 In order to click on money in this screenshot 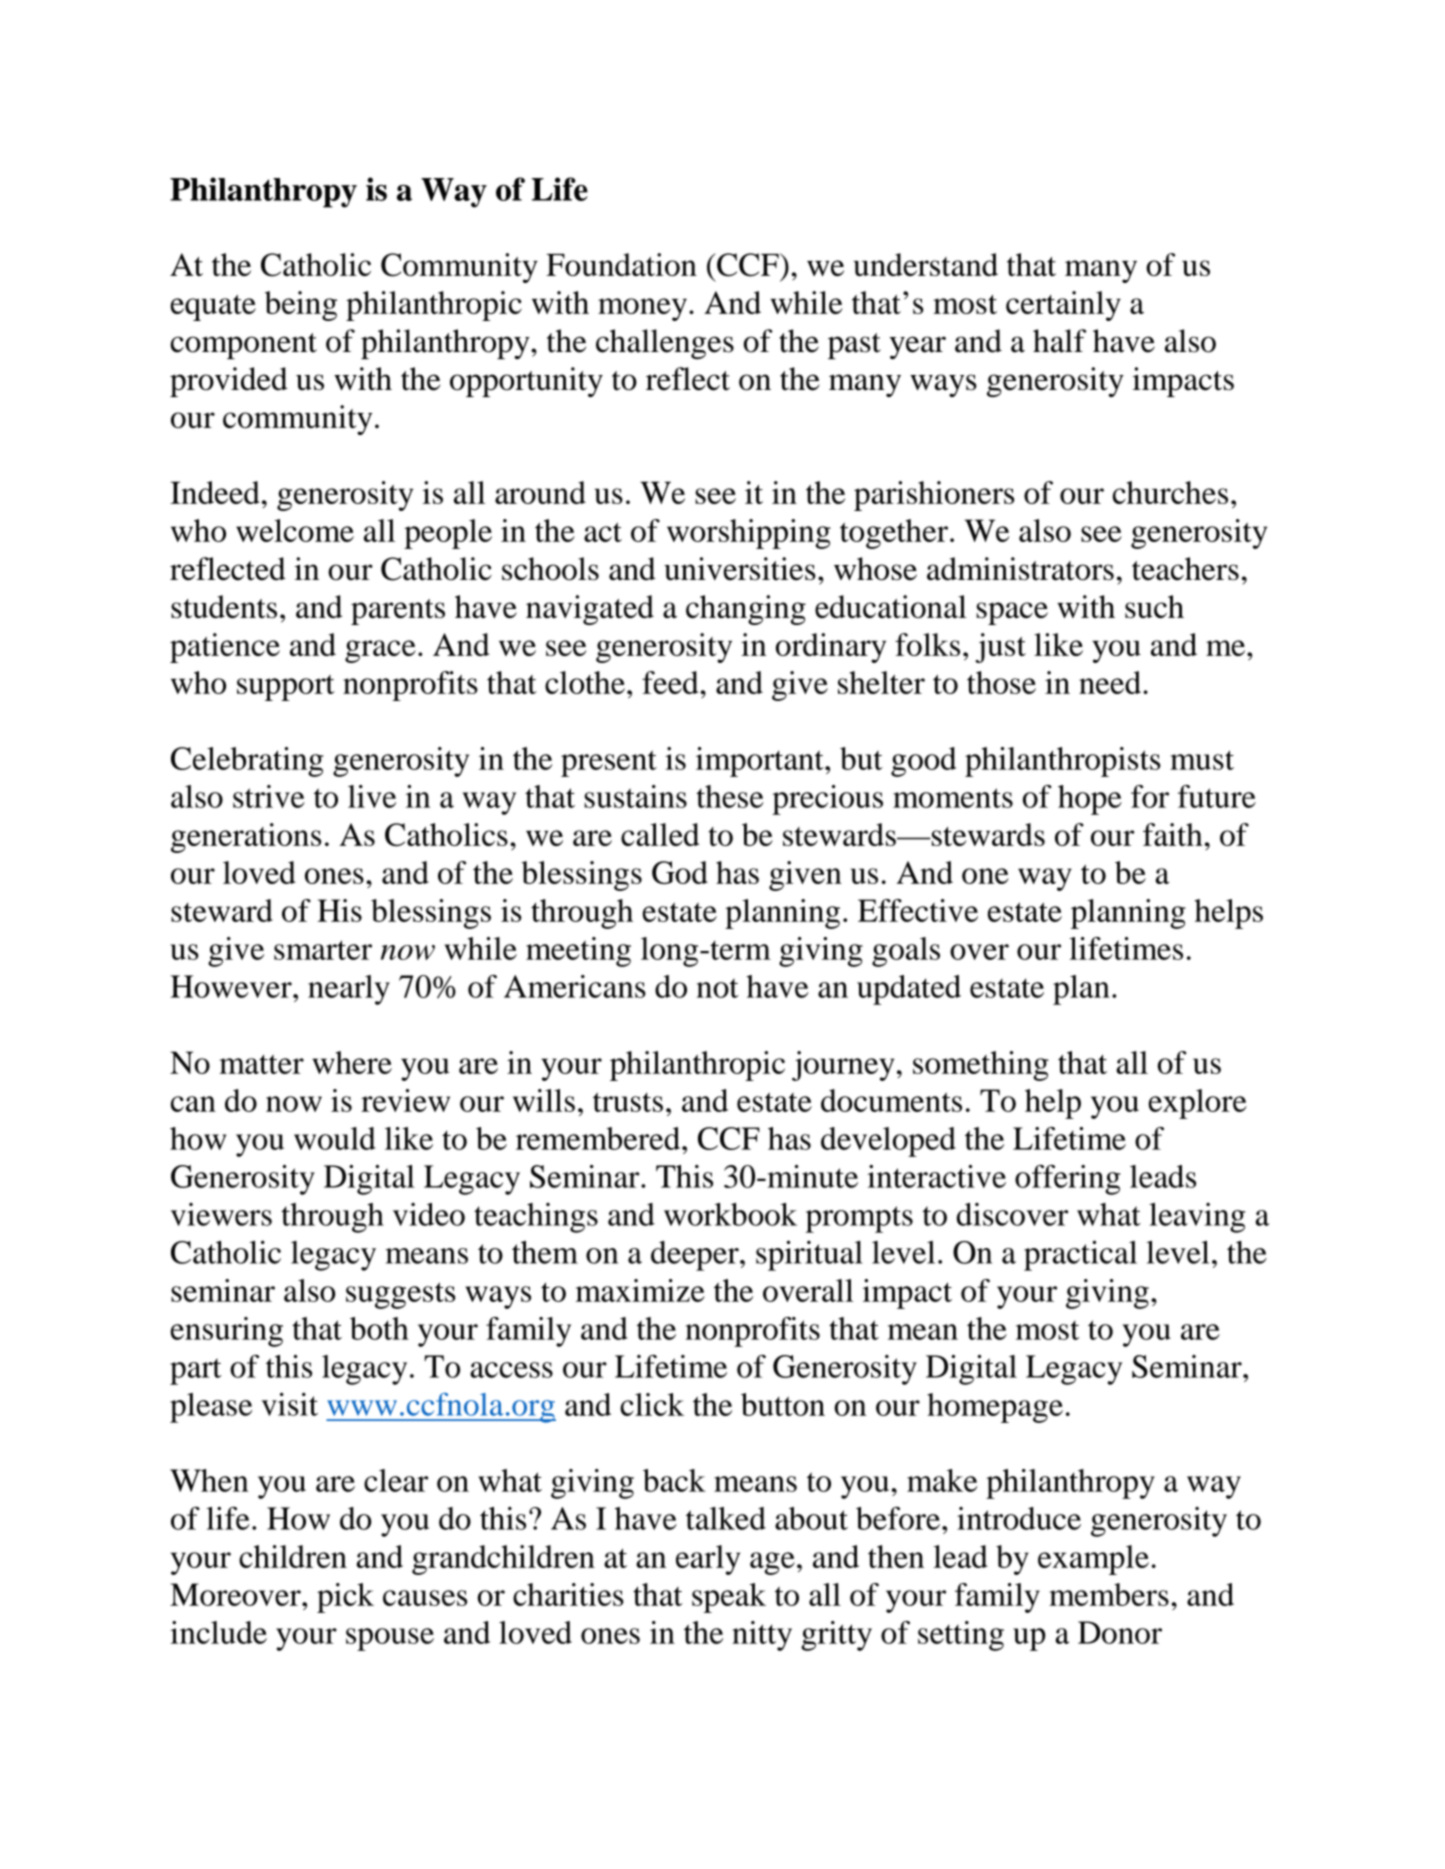, I will do `click(642, 309)`.
